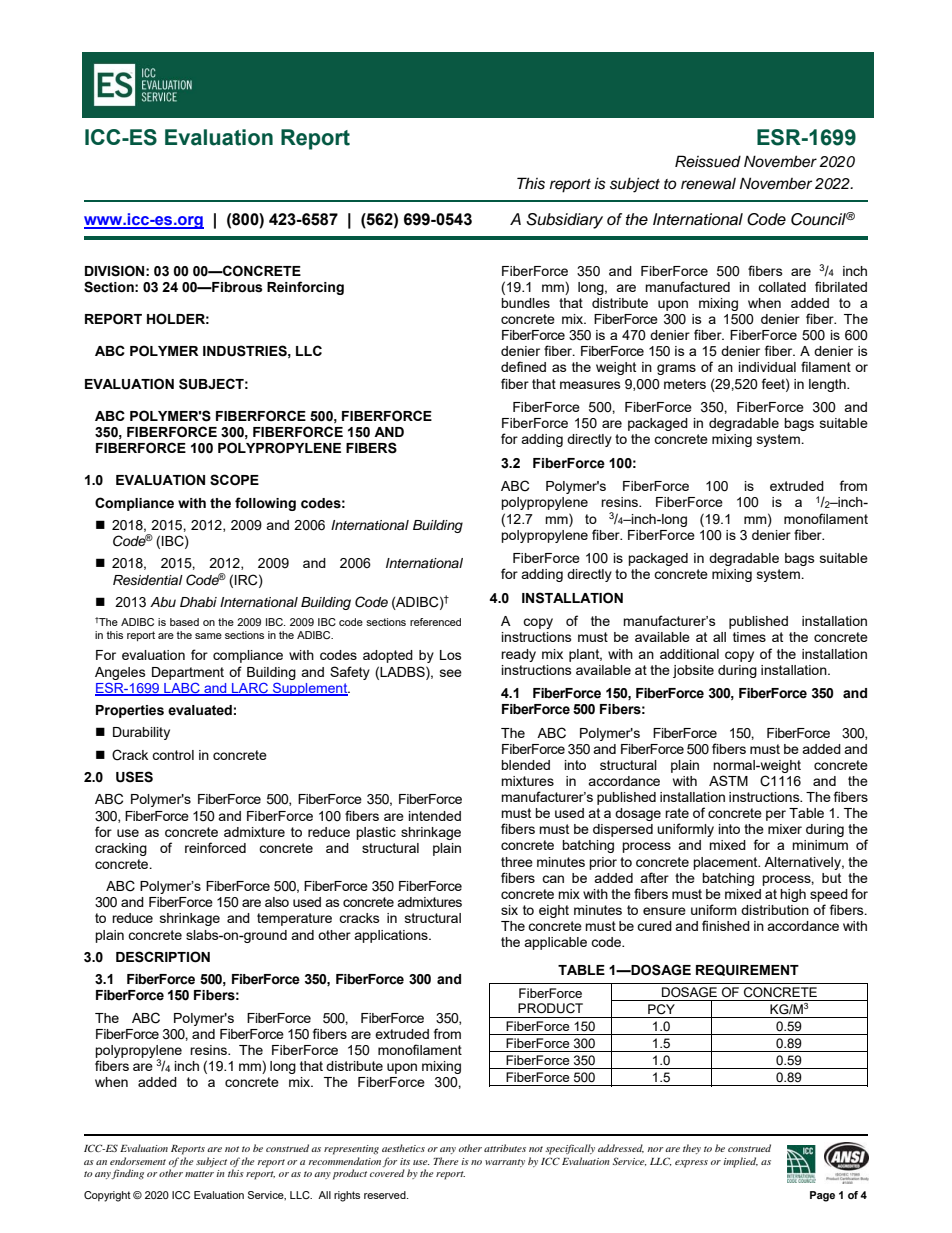  Describe the element at coordinates (446, 1161) in the screenshot. I see `There` at that location.
